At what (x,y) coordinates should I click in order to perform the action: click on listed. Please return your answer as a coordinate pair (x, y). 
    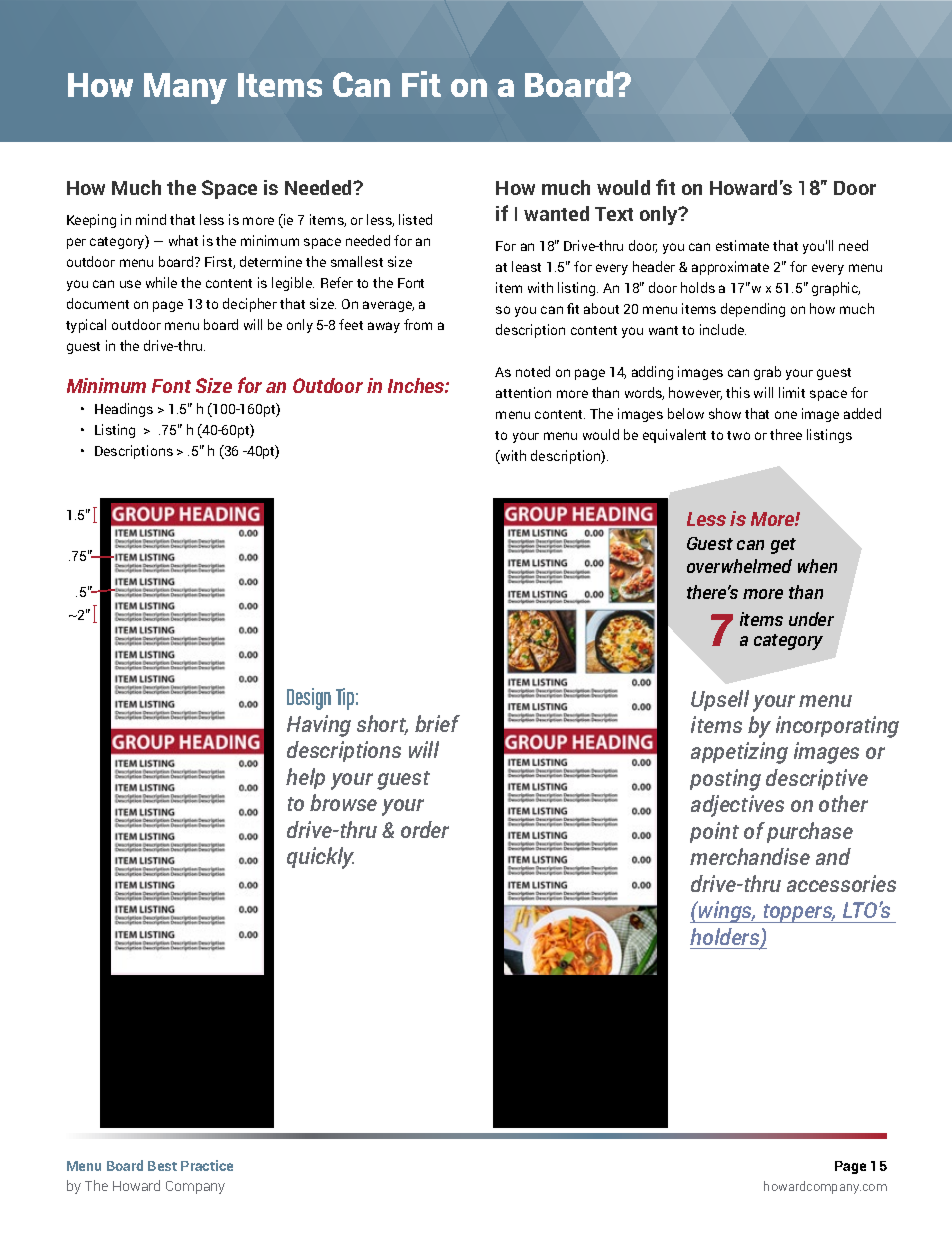
    Looking at the image, I should click on (415, 219).
